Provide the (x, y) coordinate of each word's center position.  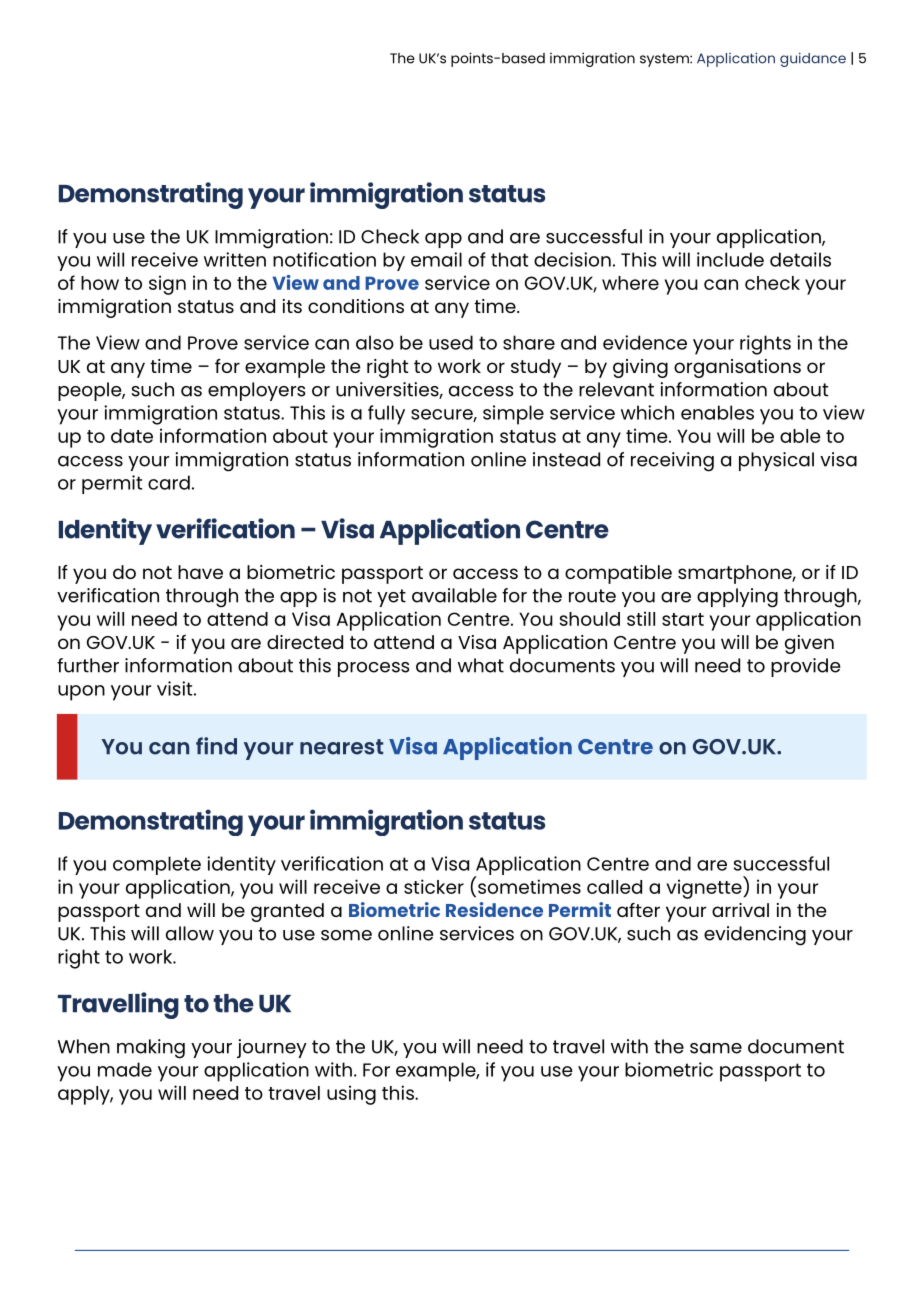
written (235, 259)
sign (167, 285)
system (665, 60)
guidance (813, 59)
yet (391, 598)
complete (157, 865)
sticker (434, 886)
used (451, 342)
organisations (737, 368)
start (683, 619)
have (200, 572)
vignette (705, 889)
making (151, 1049)
